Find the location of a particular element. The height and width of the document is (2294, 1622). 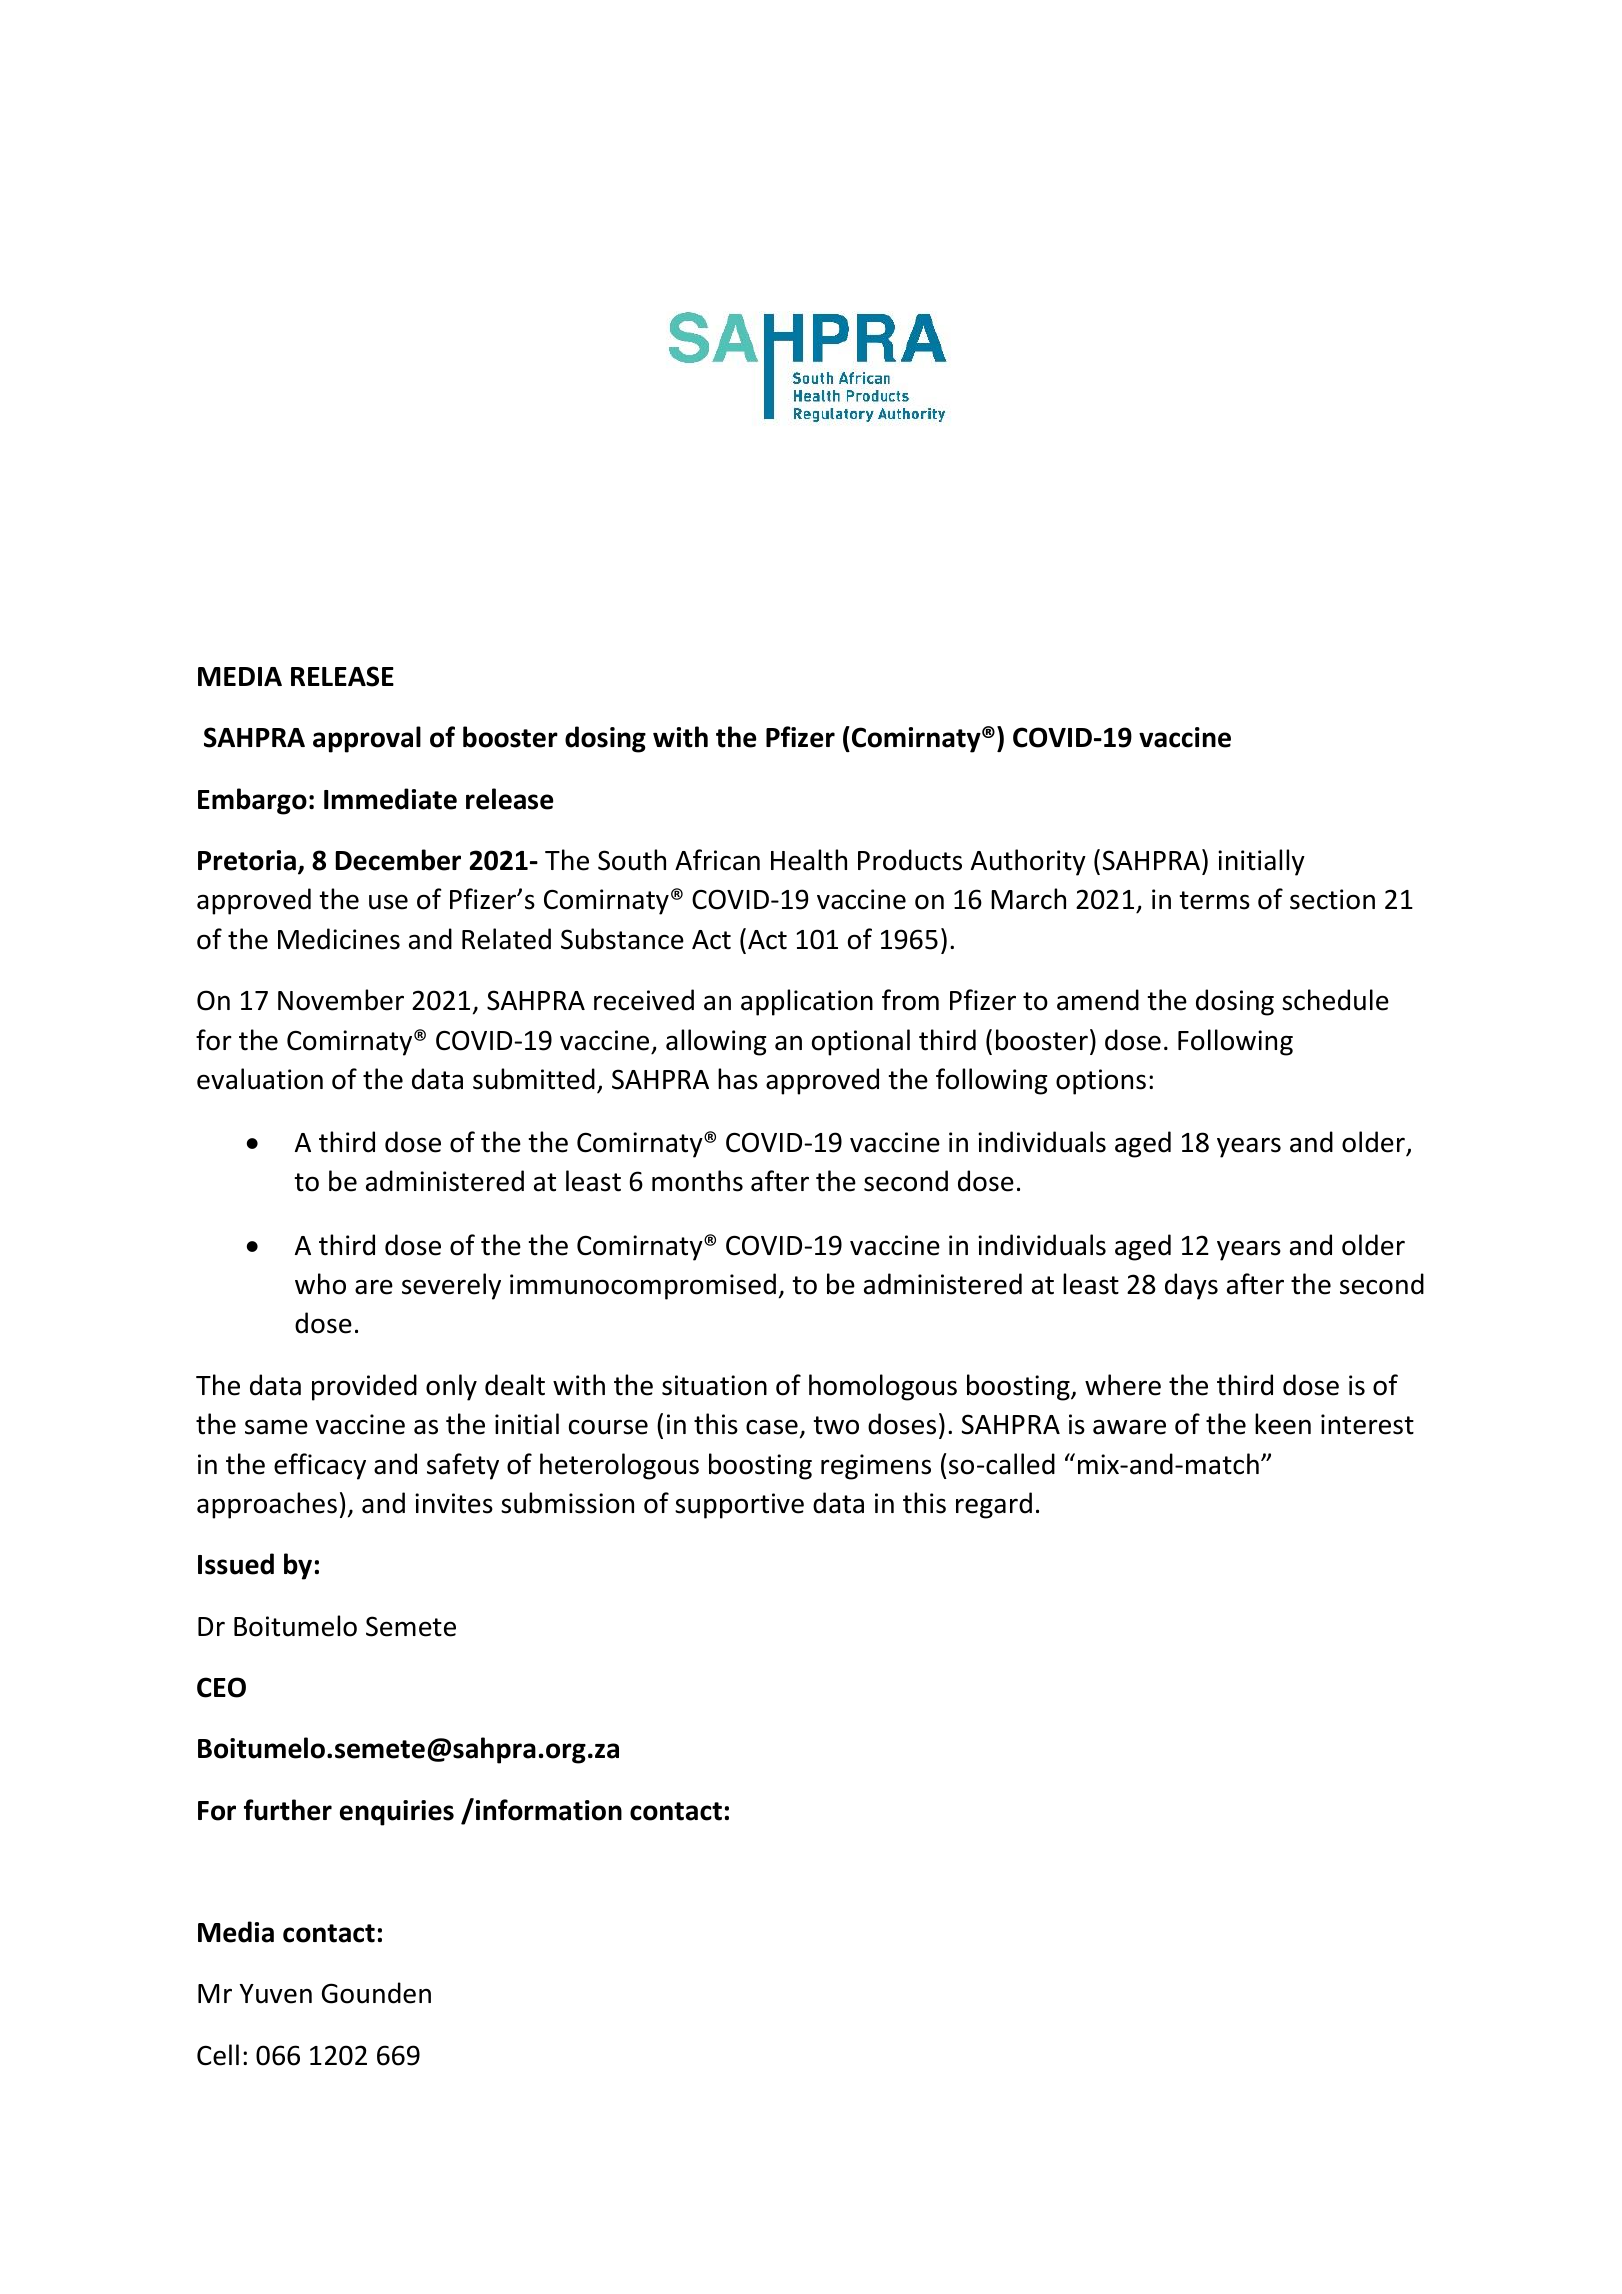

supportive is located at coordinates (739, 1506).
